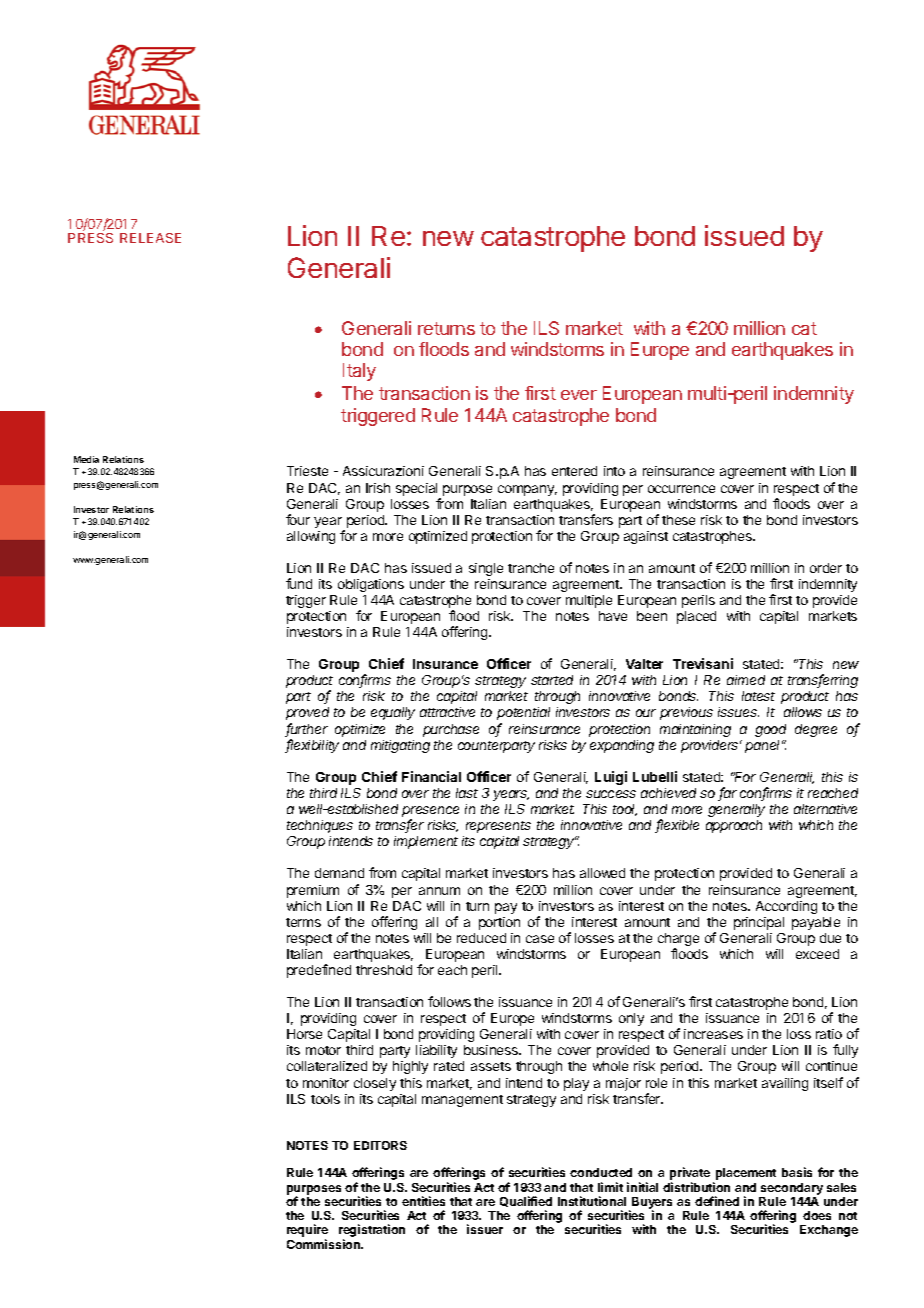 The image size is (924, 1308). What do you see at coordinates (359, 372) in the screenshot?
I see `Italy` at bounding box center [359, 372].
